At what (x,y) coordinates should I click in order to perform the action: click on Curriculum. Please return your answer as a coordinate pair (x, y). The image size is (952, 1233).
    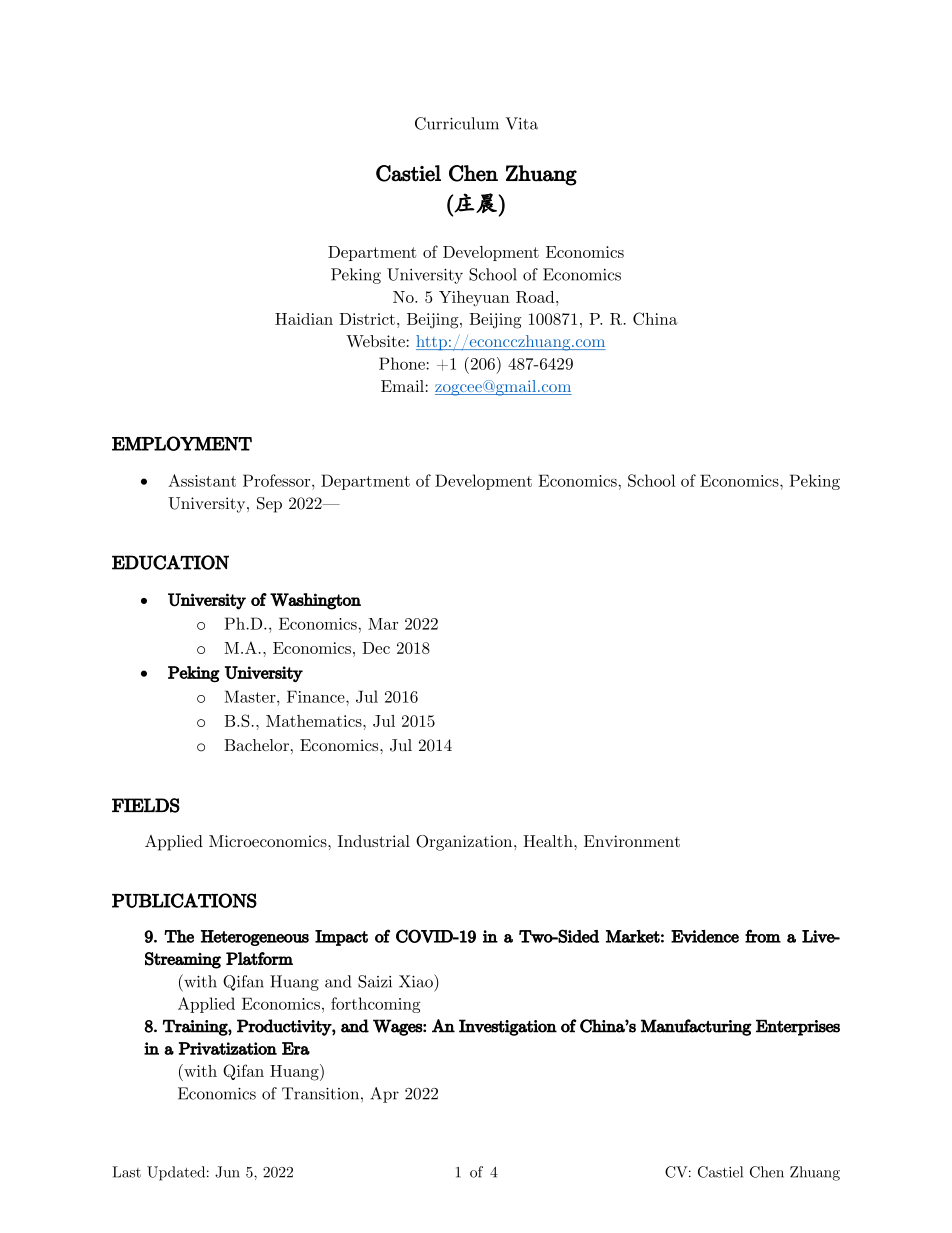
    Looking at the image, I should click on (457, 123).
